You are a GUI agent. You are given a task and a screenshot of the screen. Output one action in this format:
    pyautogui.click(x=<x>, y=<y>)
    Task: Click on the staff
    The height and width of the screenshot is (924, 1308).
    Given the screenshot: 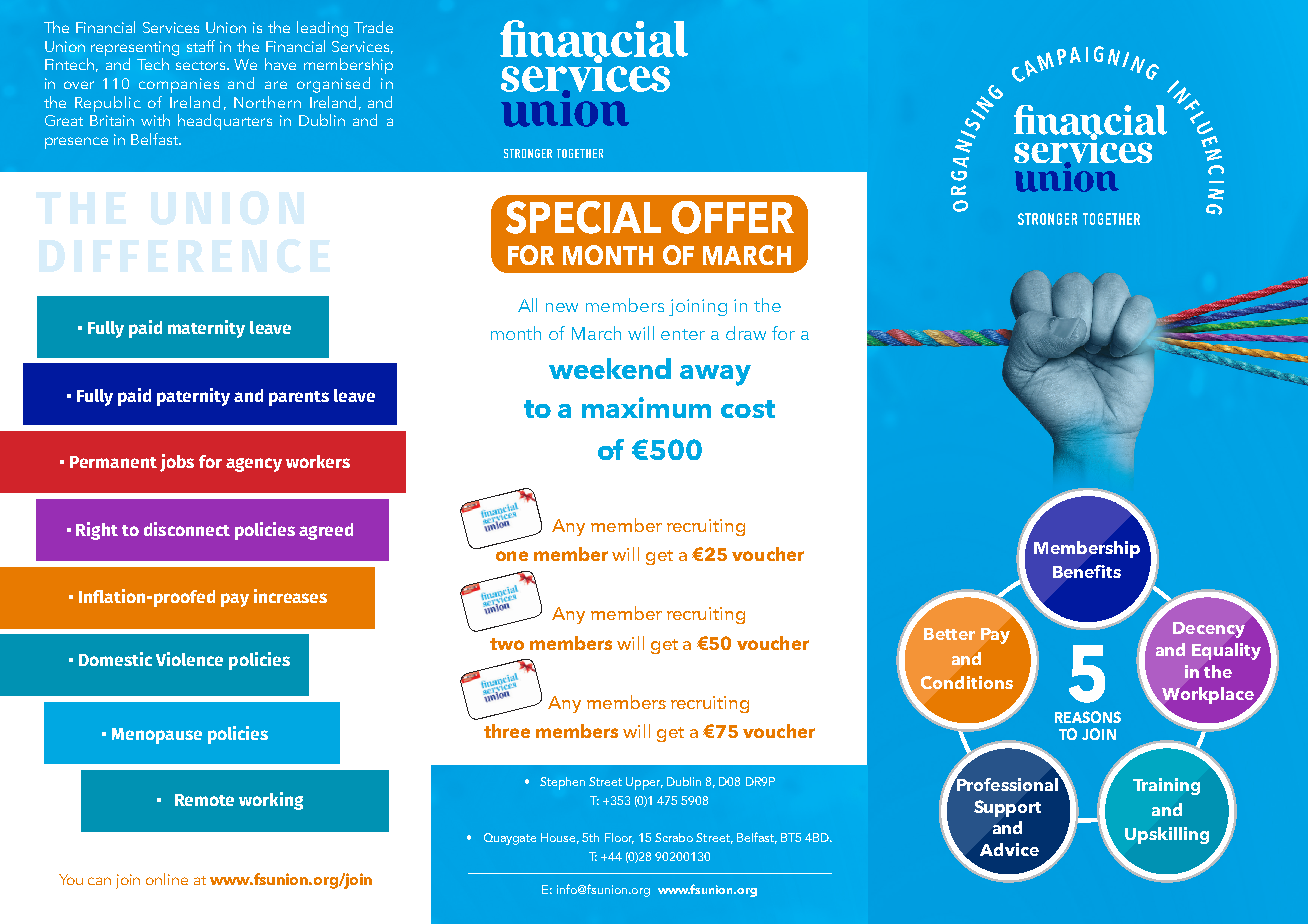 What is the action you would take?
    pyautogui.click(x=201, y=46)
